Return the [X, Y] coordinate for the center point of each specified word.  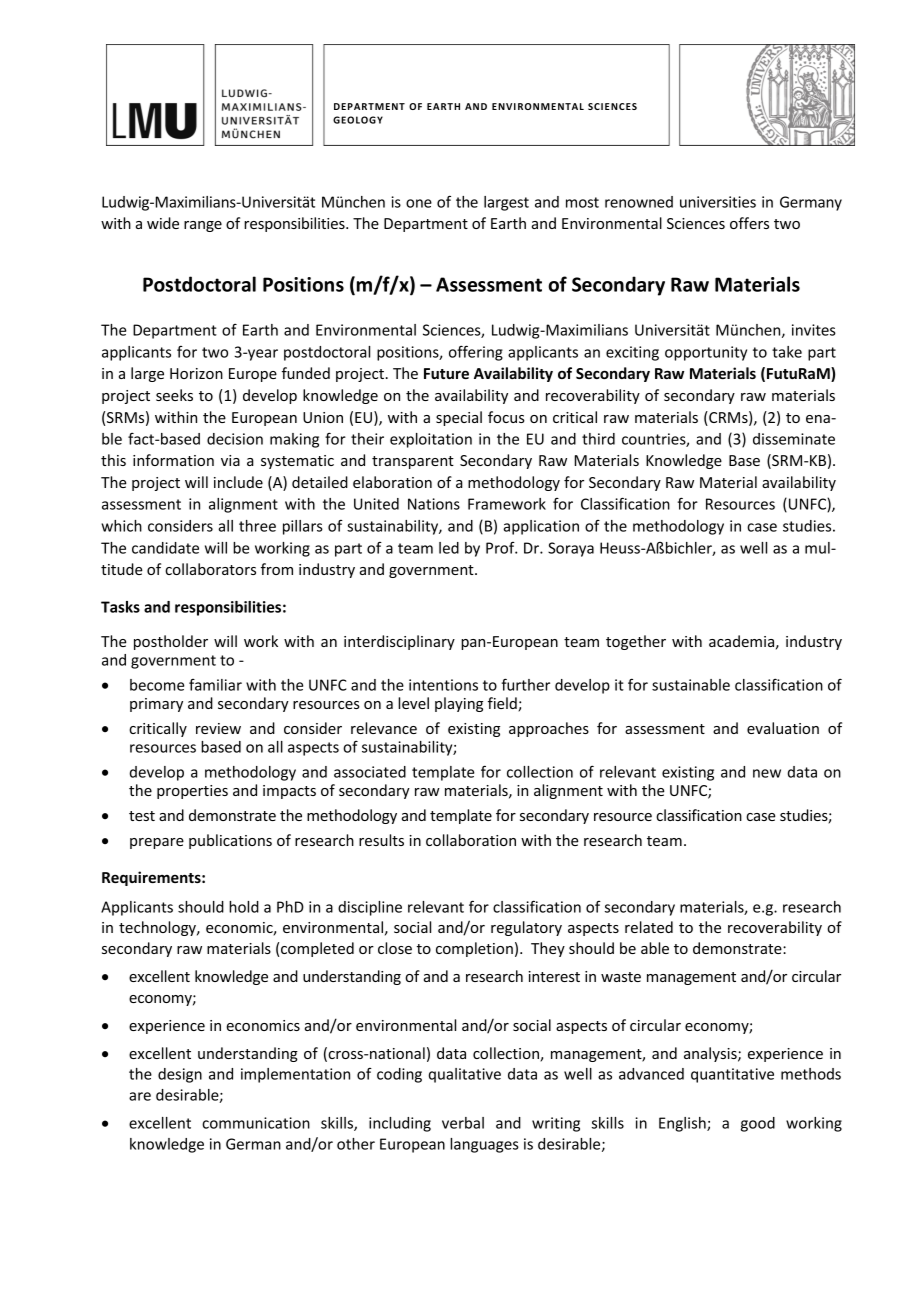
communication [256, 1123]
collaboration [471, 840]
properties [192, 792]
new [767, 773]
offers [749, 223]
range [203, 226]
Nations [434, 504]
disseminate [794, 439]
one [419, 203]
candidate [165, 548]
